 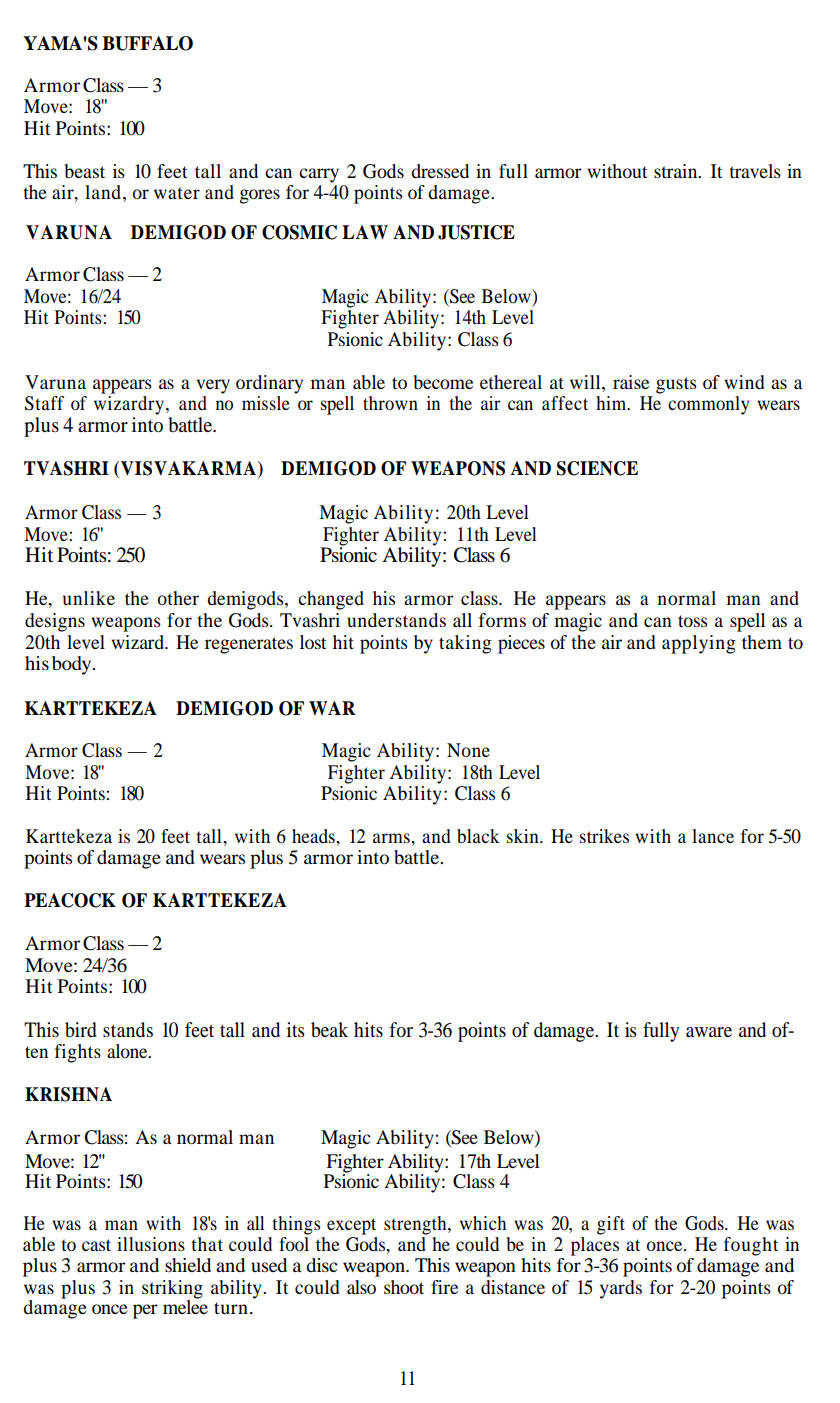 What do you see at coordinates (677, 171) in the document?
I see `strain` at bounding box center [677, 171].
